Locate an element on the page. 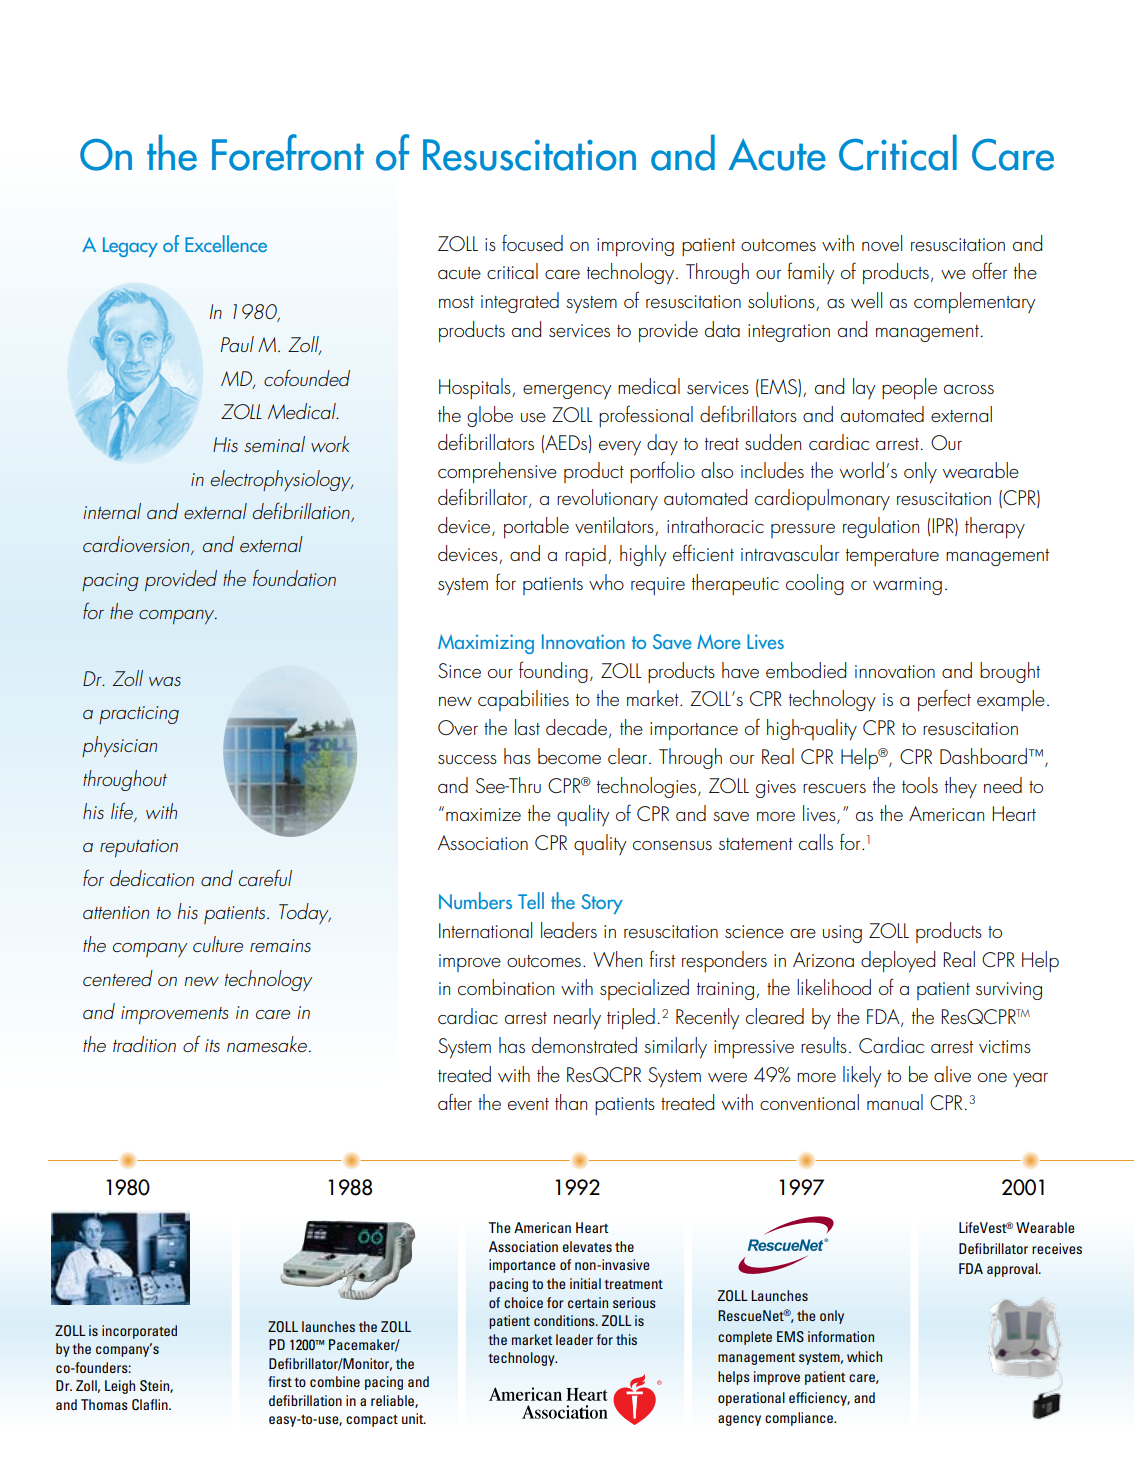  its is located at coordinates (212, 1045).
